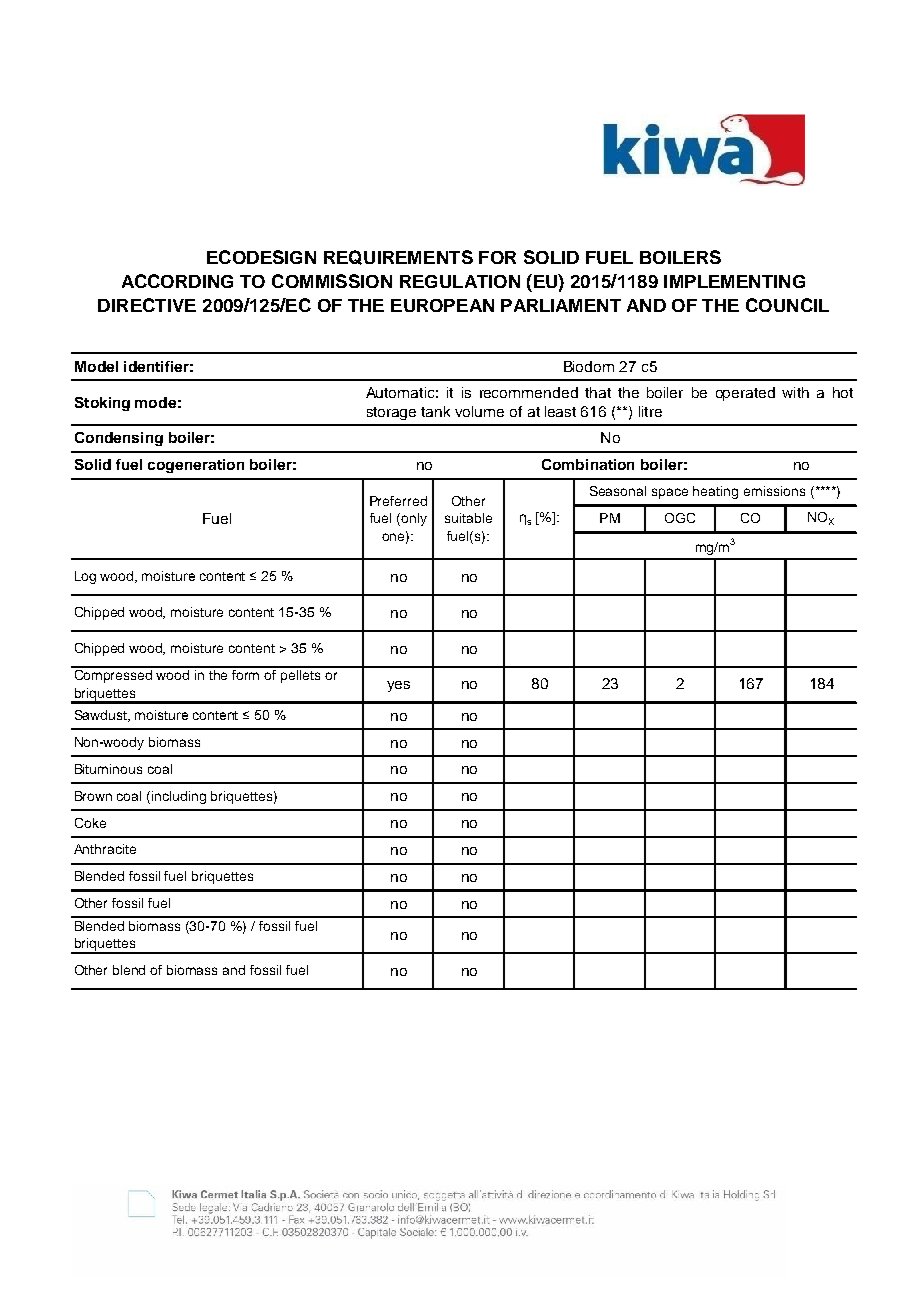 The width and height of the screenshot is (924, 1308). I want to click on cogeneration, so click(196, 466).
